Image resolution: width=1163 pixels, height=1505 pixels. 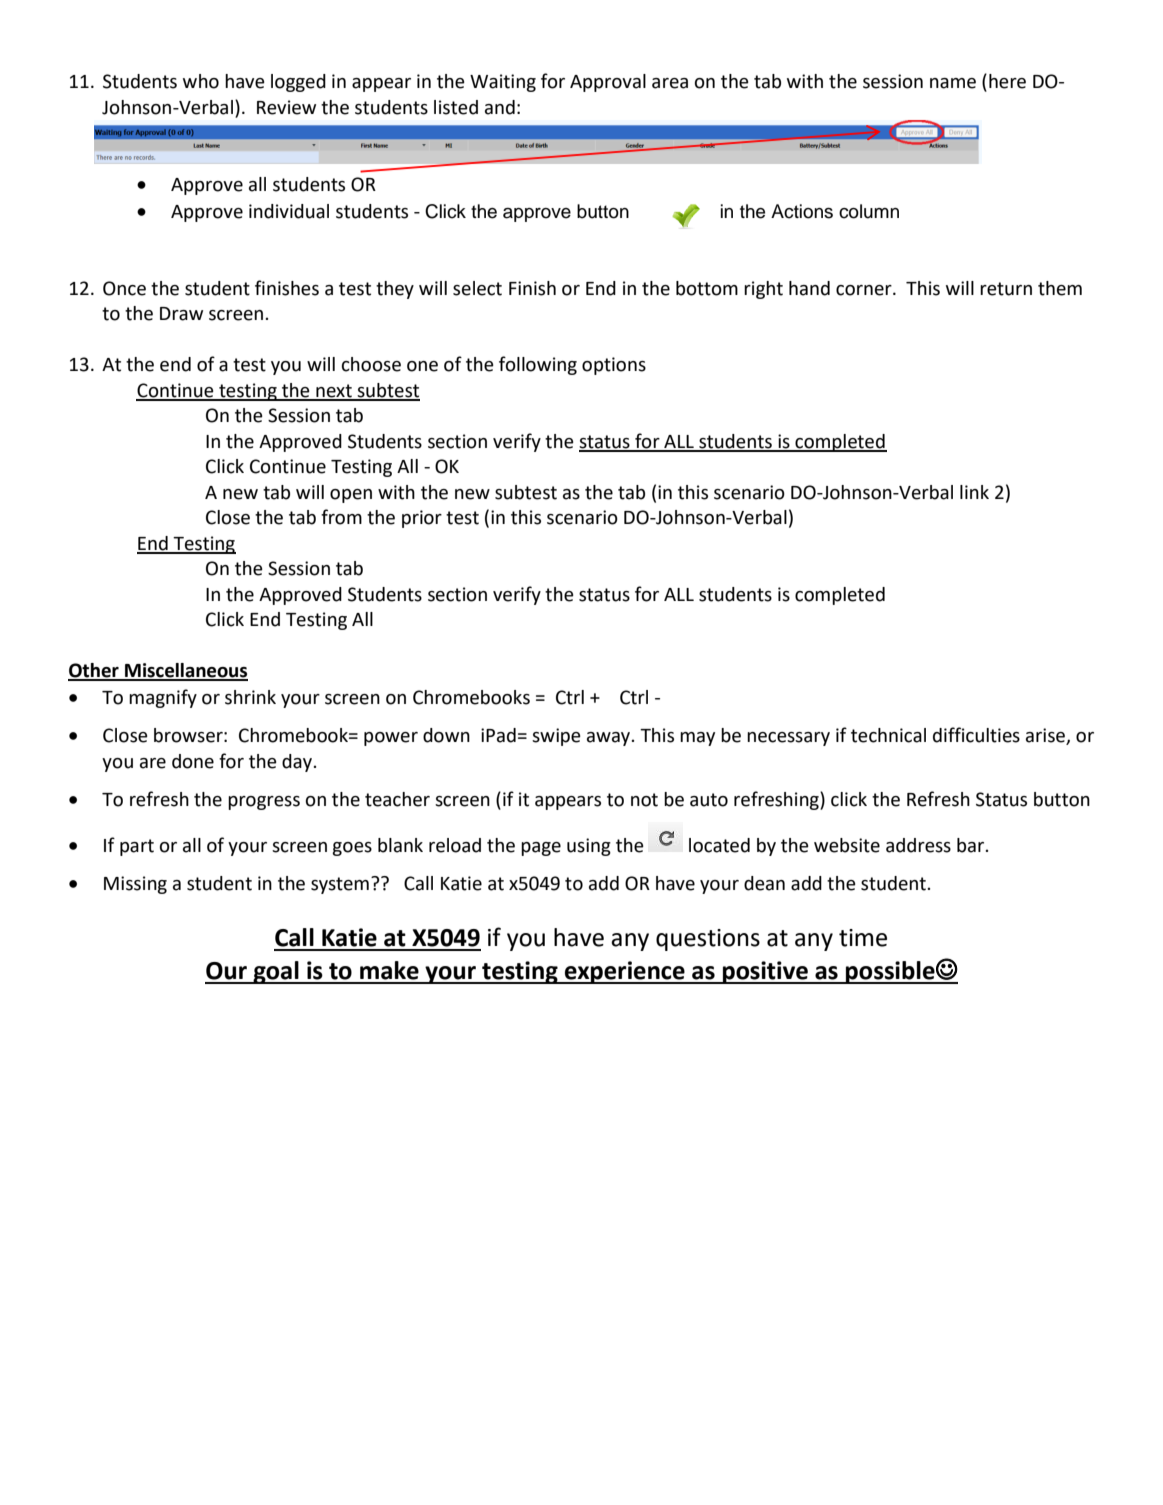 What do you see at coordinates (201, 81) in the document?
I see `who` at bounding box center [201, 81].
